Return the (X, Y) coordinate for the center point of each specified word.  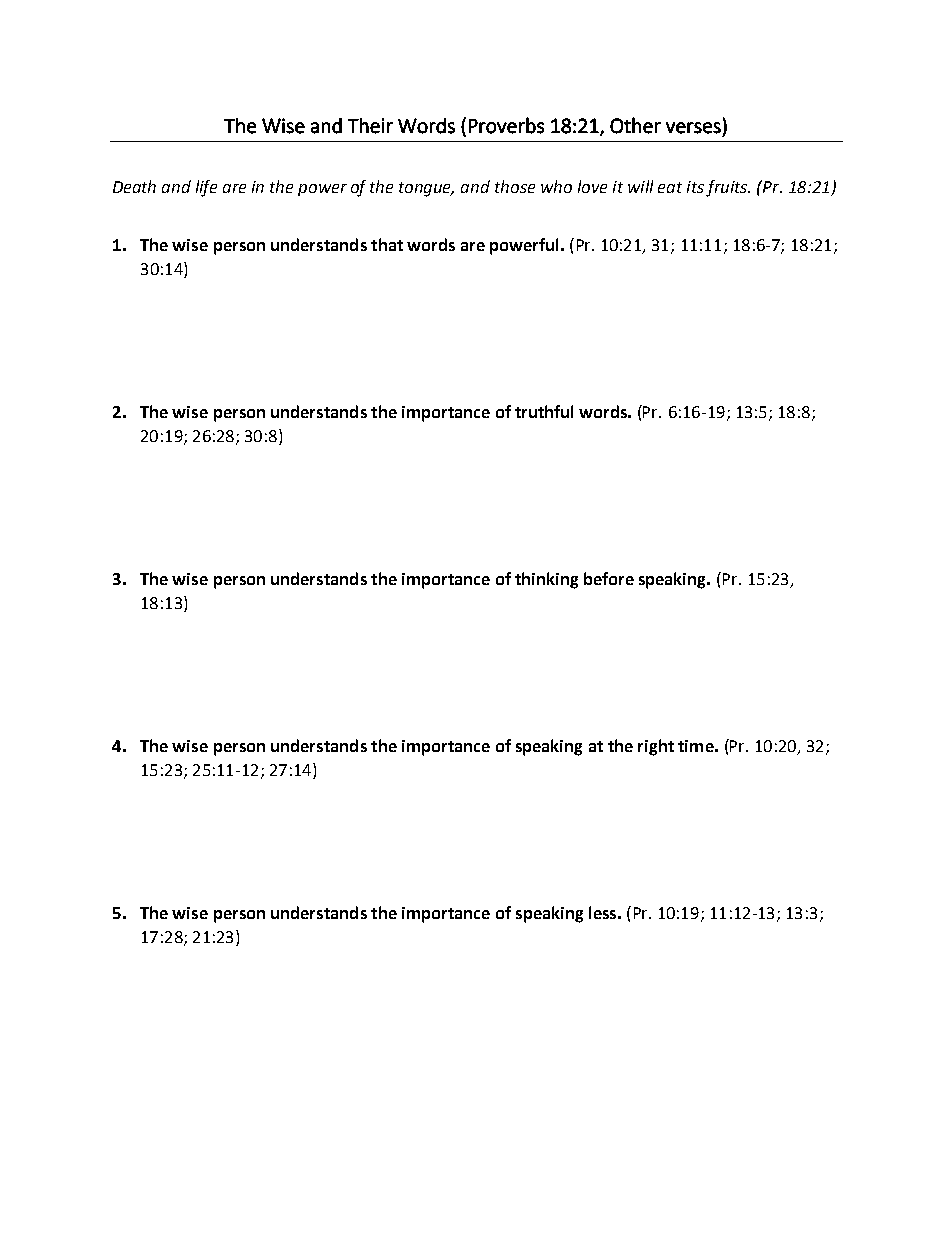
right (656, 747)
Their (370, 126)
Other (635, 125)
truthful (544, 411)
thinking (546, 580)
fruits (728, 188)
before (609, 578)
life (206, 188)
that (387, 244)
